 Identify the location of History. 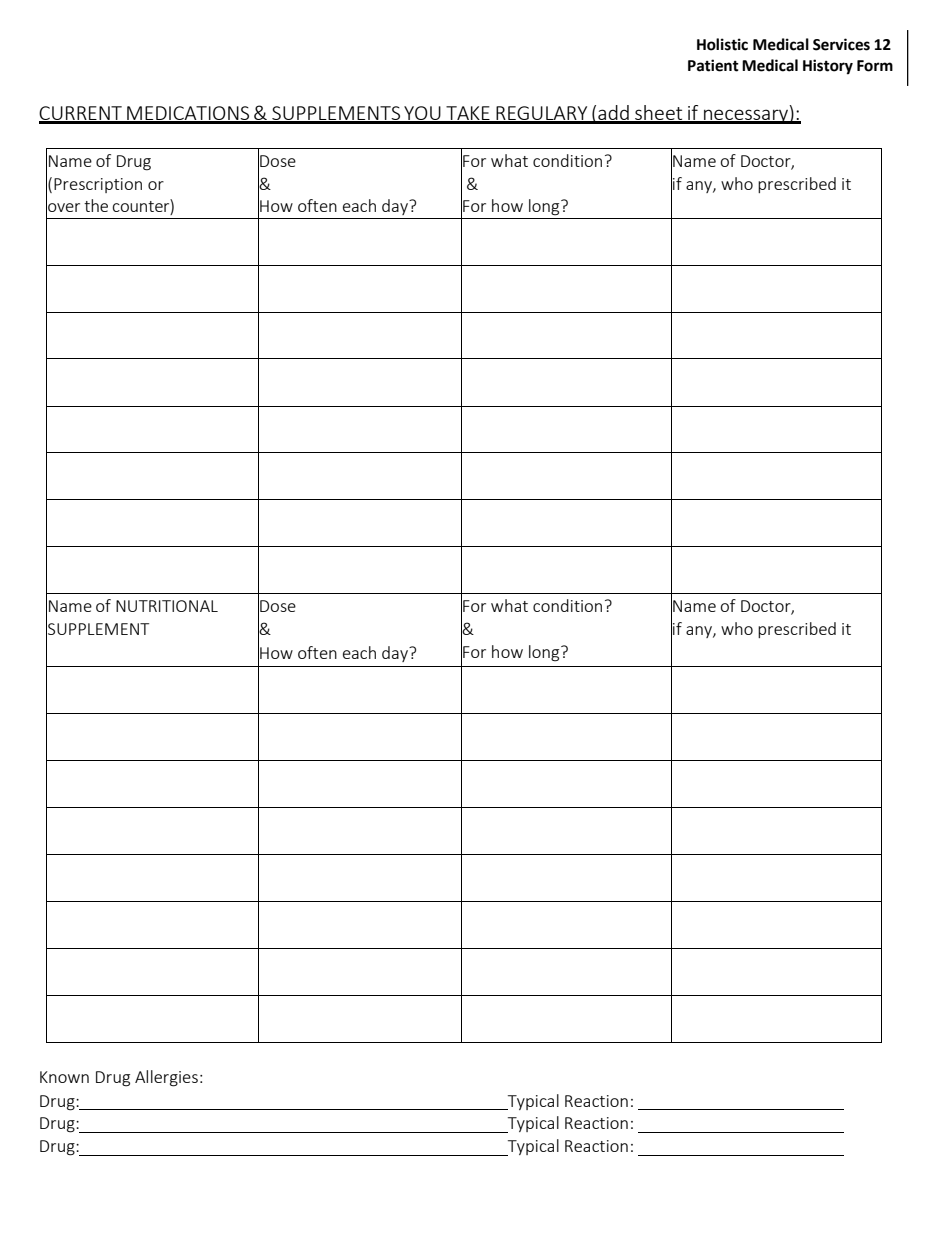
(828, 67).
